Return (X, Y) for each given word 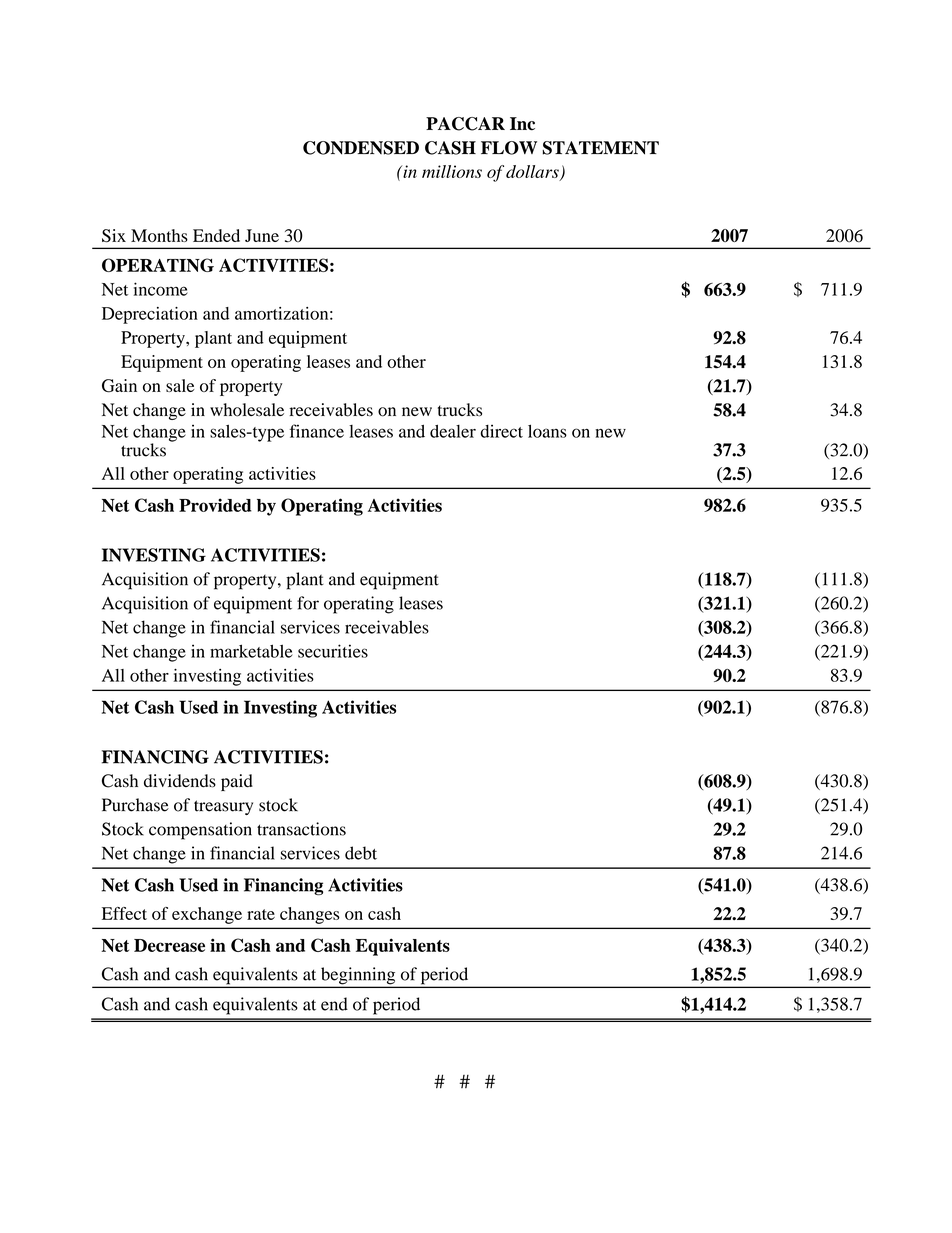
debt (361, 853)
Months (159, 235)
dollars (533, 172)
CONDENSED (361, 148)
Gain (119, 386)
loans (547, 431)
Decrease (169, 945)
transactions (301, 829)
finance (317, 431)
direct (501, 431)
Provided (215, 505)
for (308, 603)
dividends (180, 781)
